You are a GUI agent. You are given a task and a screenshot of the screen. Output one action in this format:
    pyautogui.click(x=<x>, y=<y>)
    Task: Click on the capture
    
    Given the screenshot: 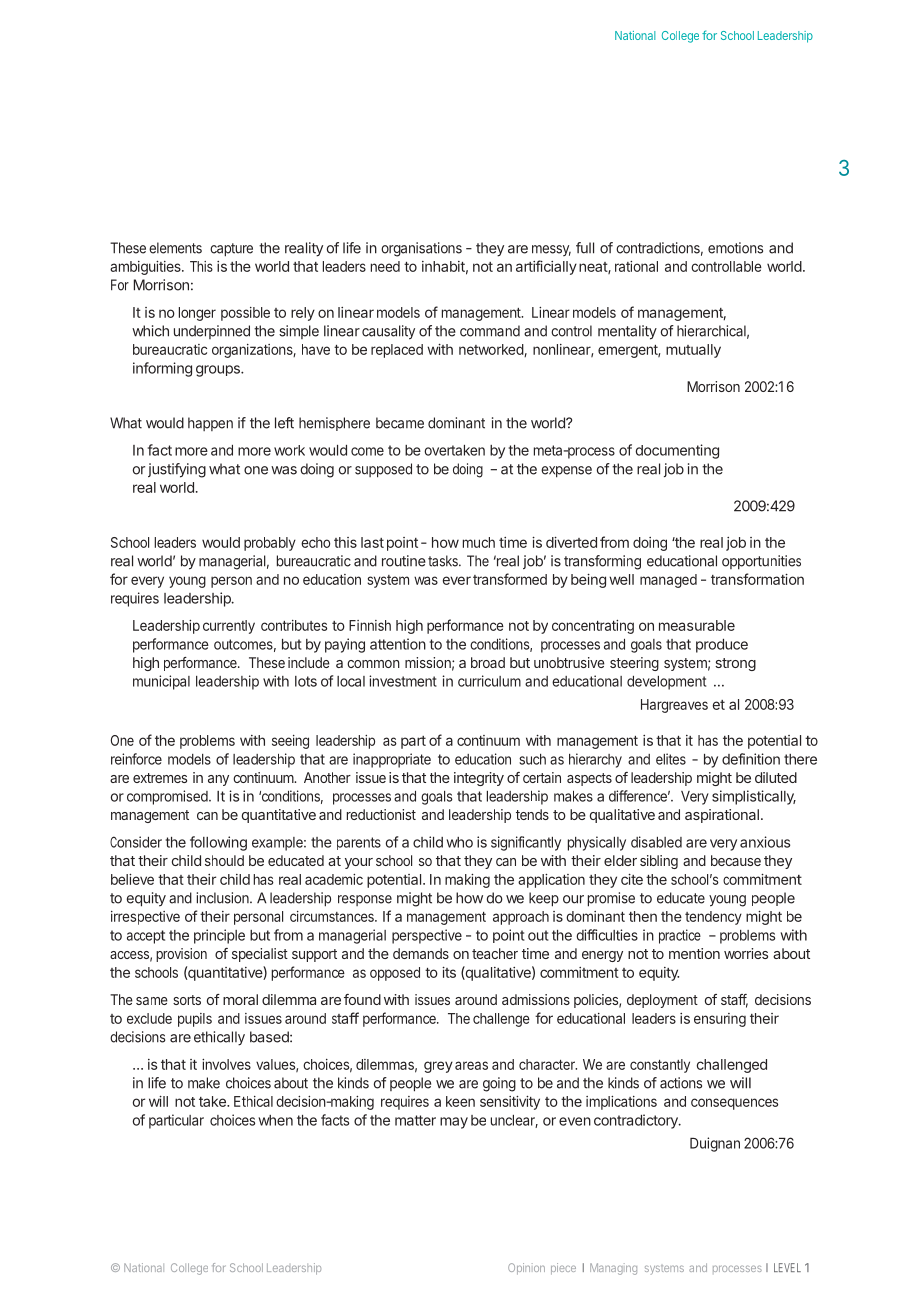 What is the action you would take?
    pyautogui.click(x=231, y=250)
